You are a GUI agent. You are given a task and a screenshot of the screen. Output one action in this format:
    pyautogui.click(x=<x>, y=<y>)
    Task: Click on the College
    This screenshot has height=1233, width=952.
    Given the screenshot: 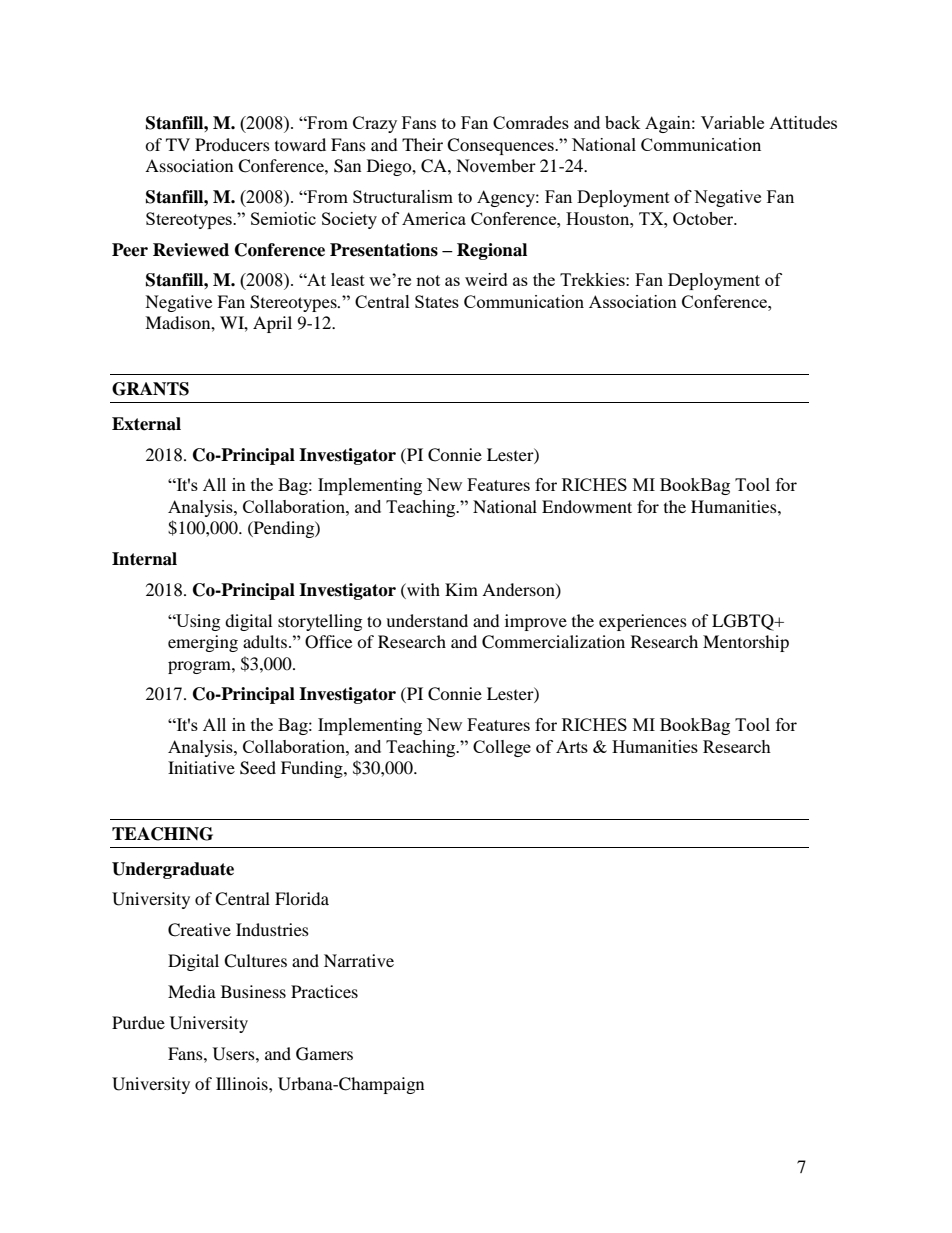 What is the action you would take?
    pyautogui.click(x=502, y=748)
